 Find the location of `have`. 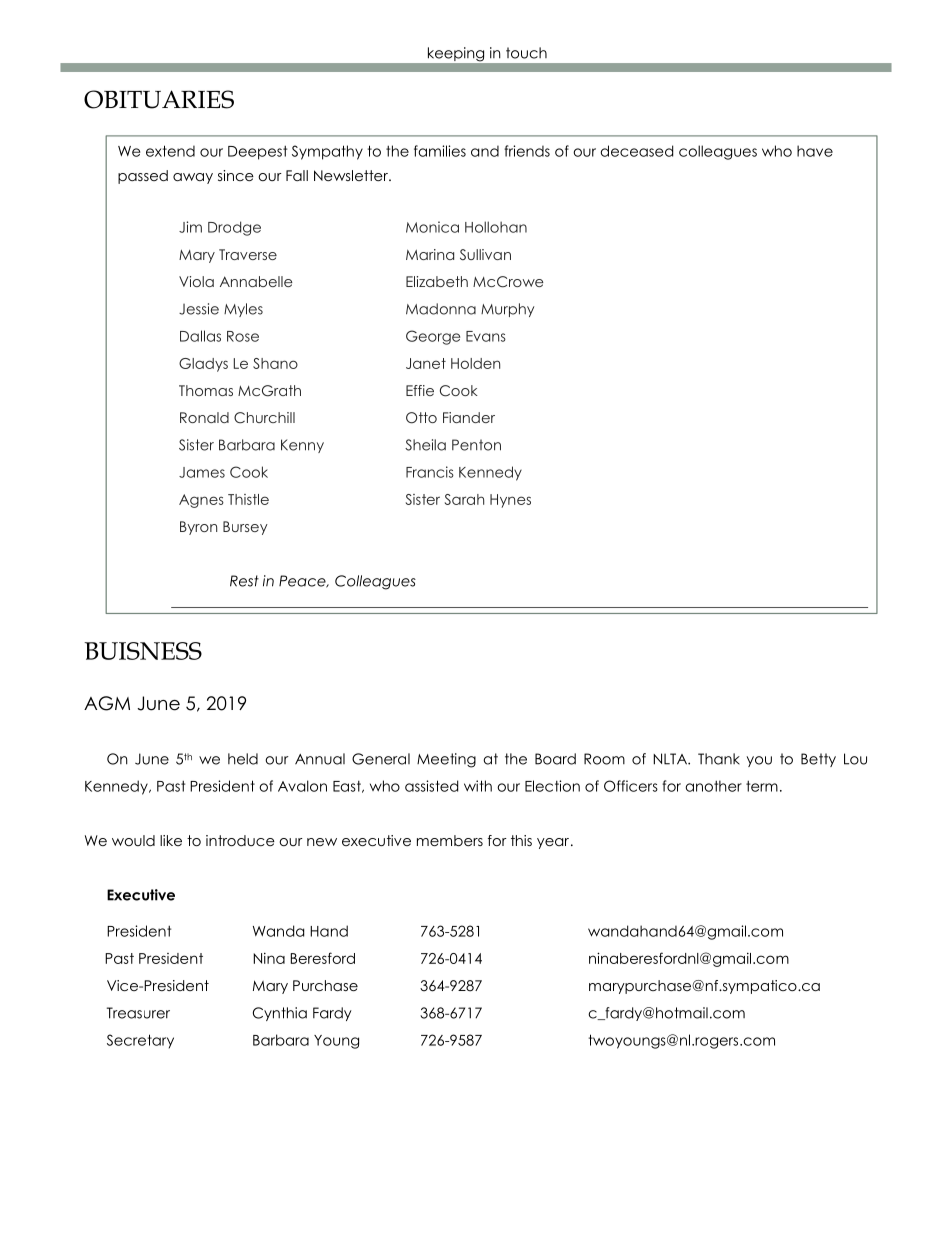

have is located at coordinates (815, 151).
